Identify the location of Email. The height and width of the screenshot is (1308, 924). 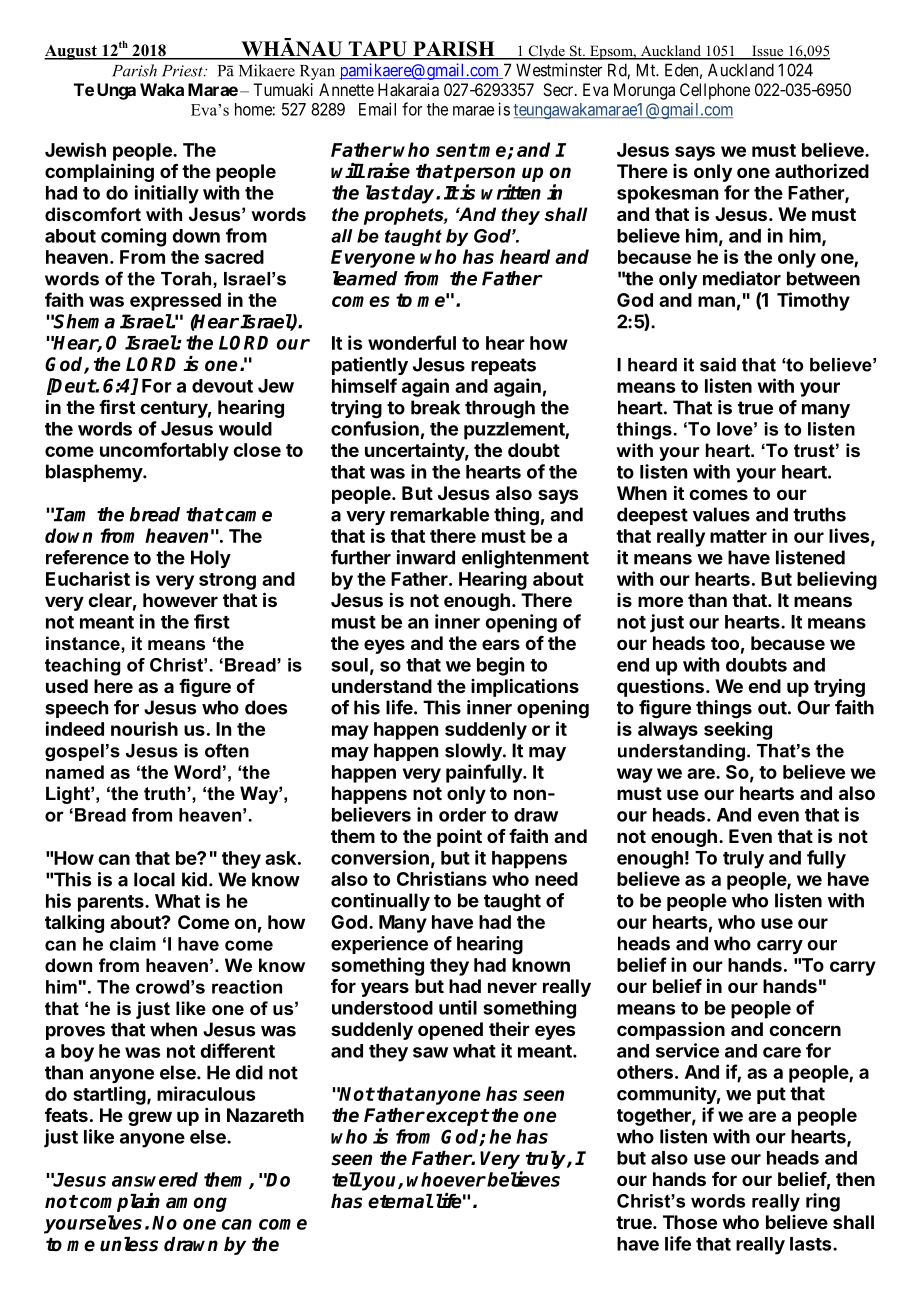
(377, 109).
